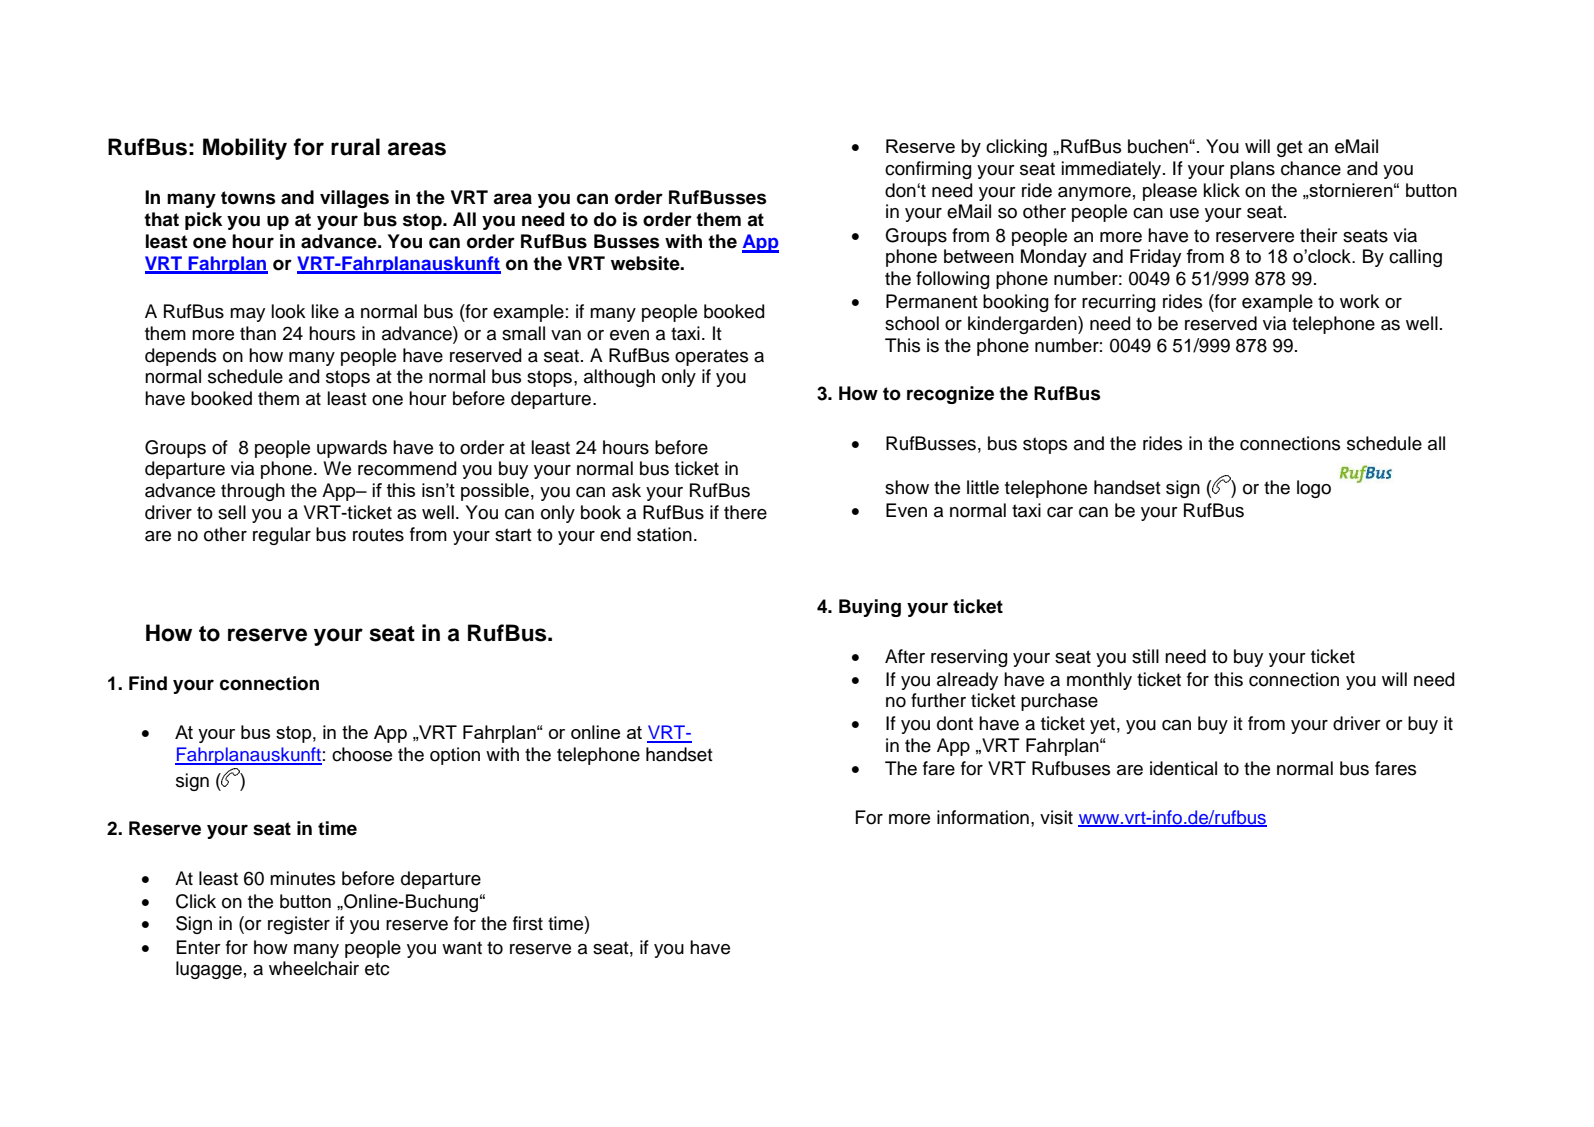 The image size is (1594, 1127). What do you see at coordinates (928, 170) in the screenshot?
I see `confirming` at bounding box center [928, 170].
